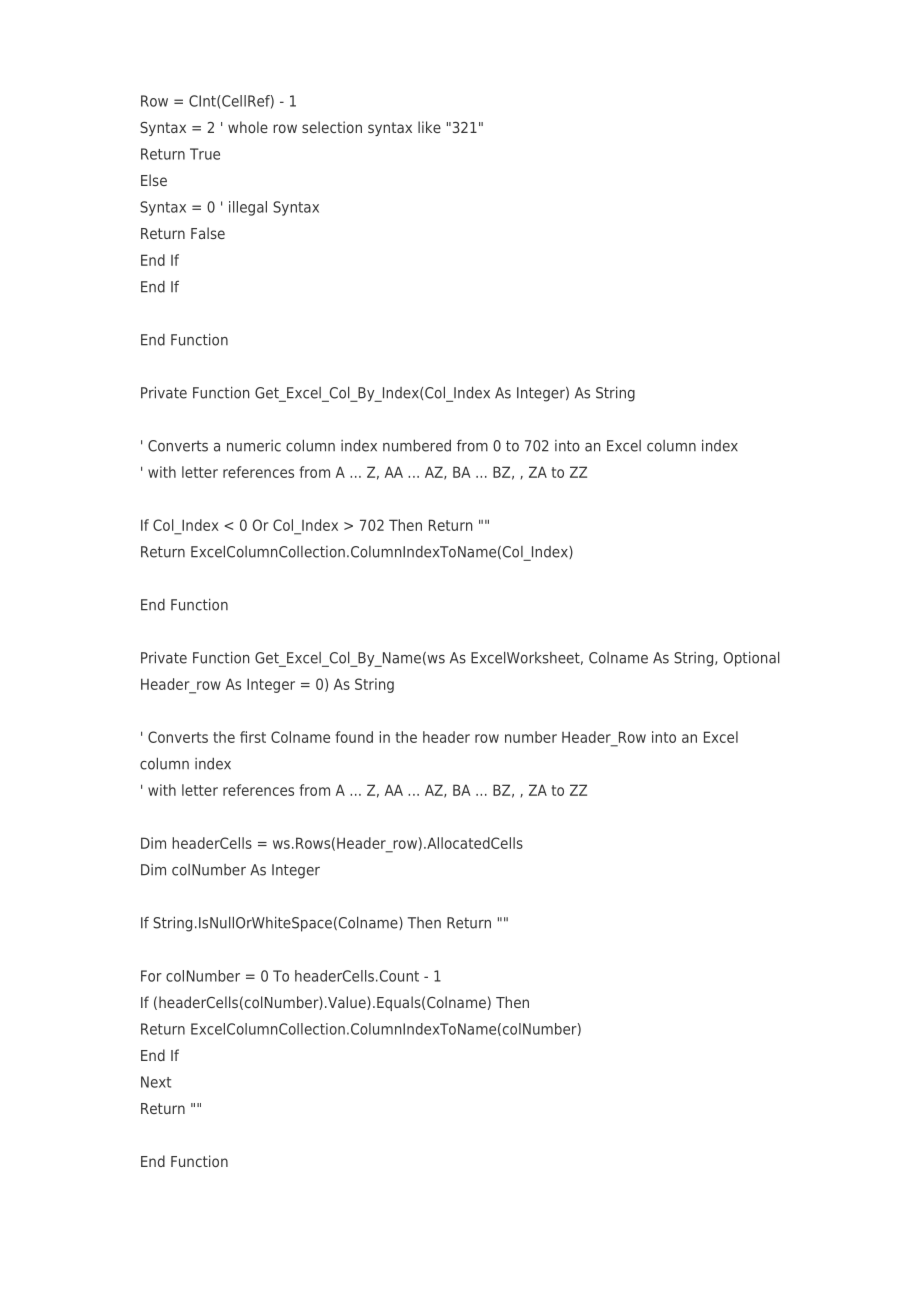  I want to click on Next, so click(156, 1082).
